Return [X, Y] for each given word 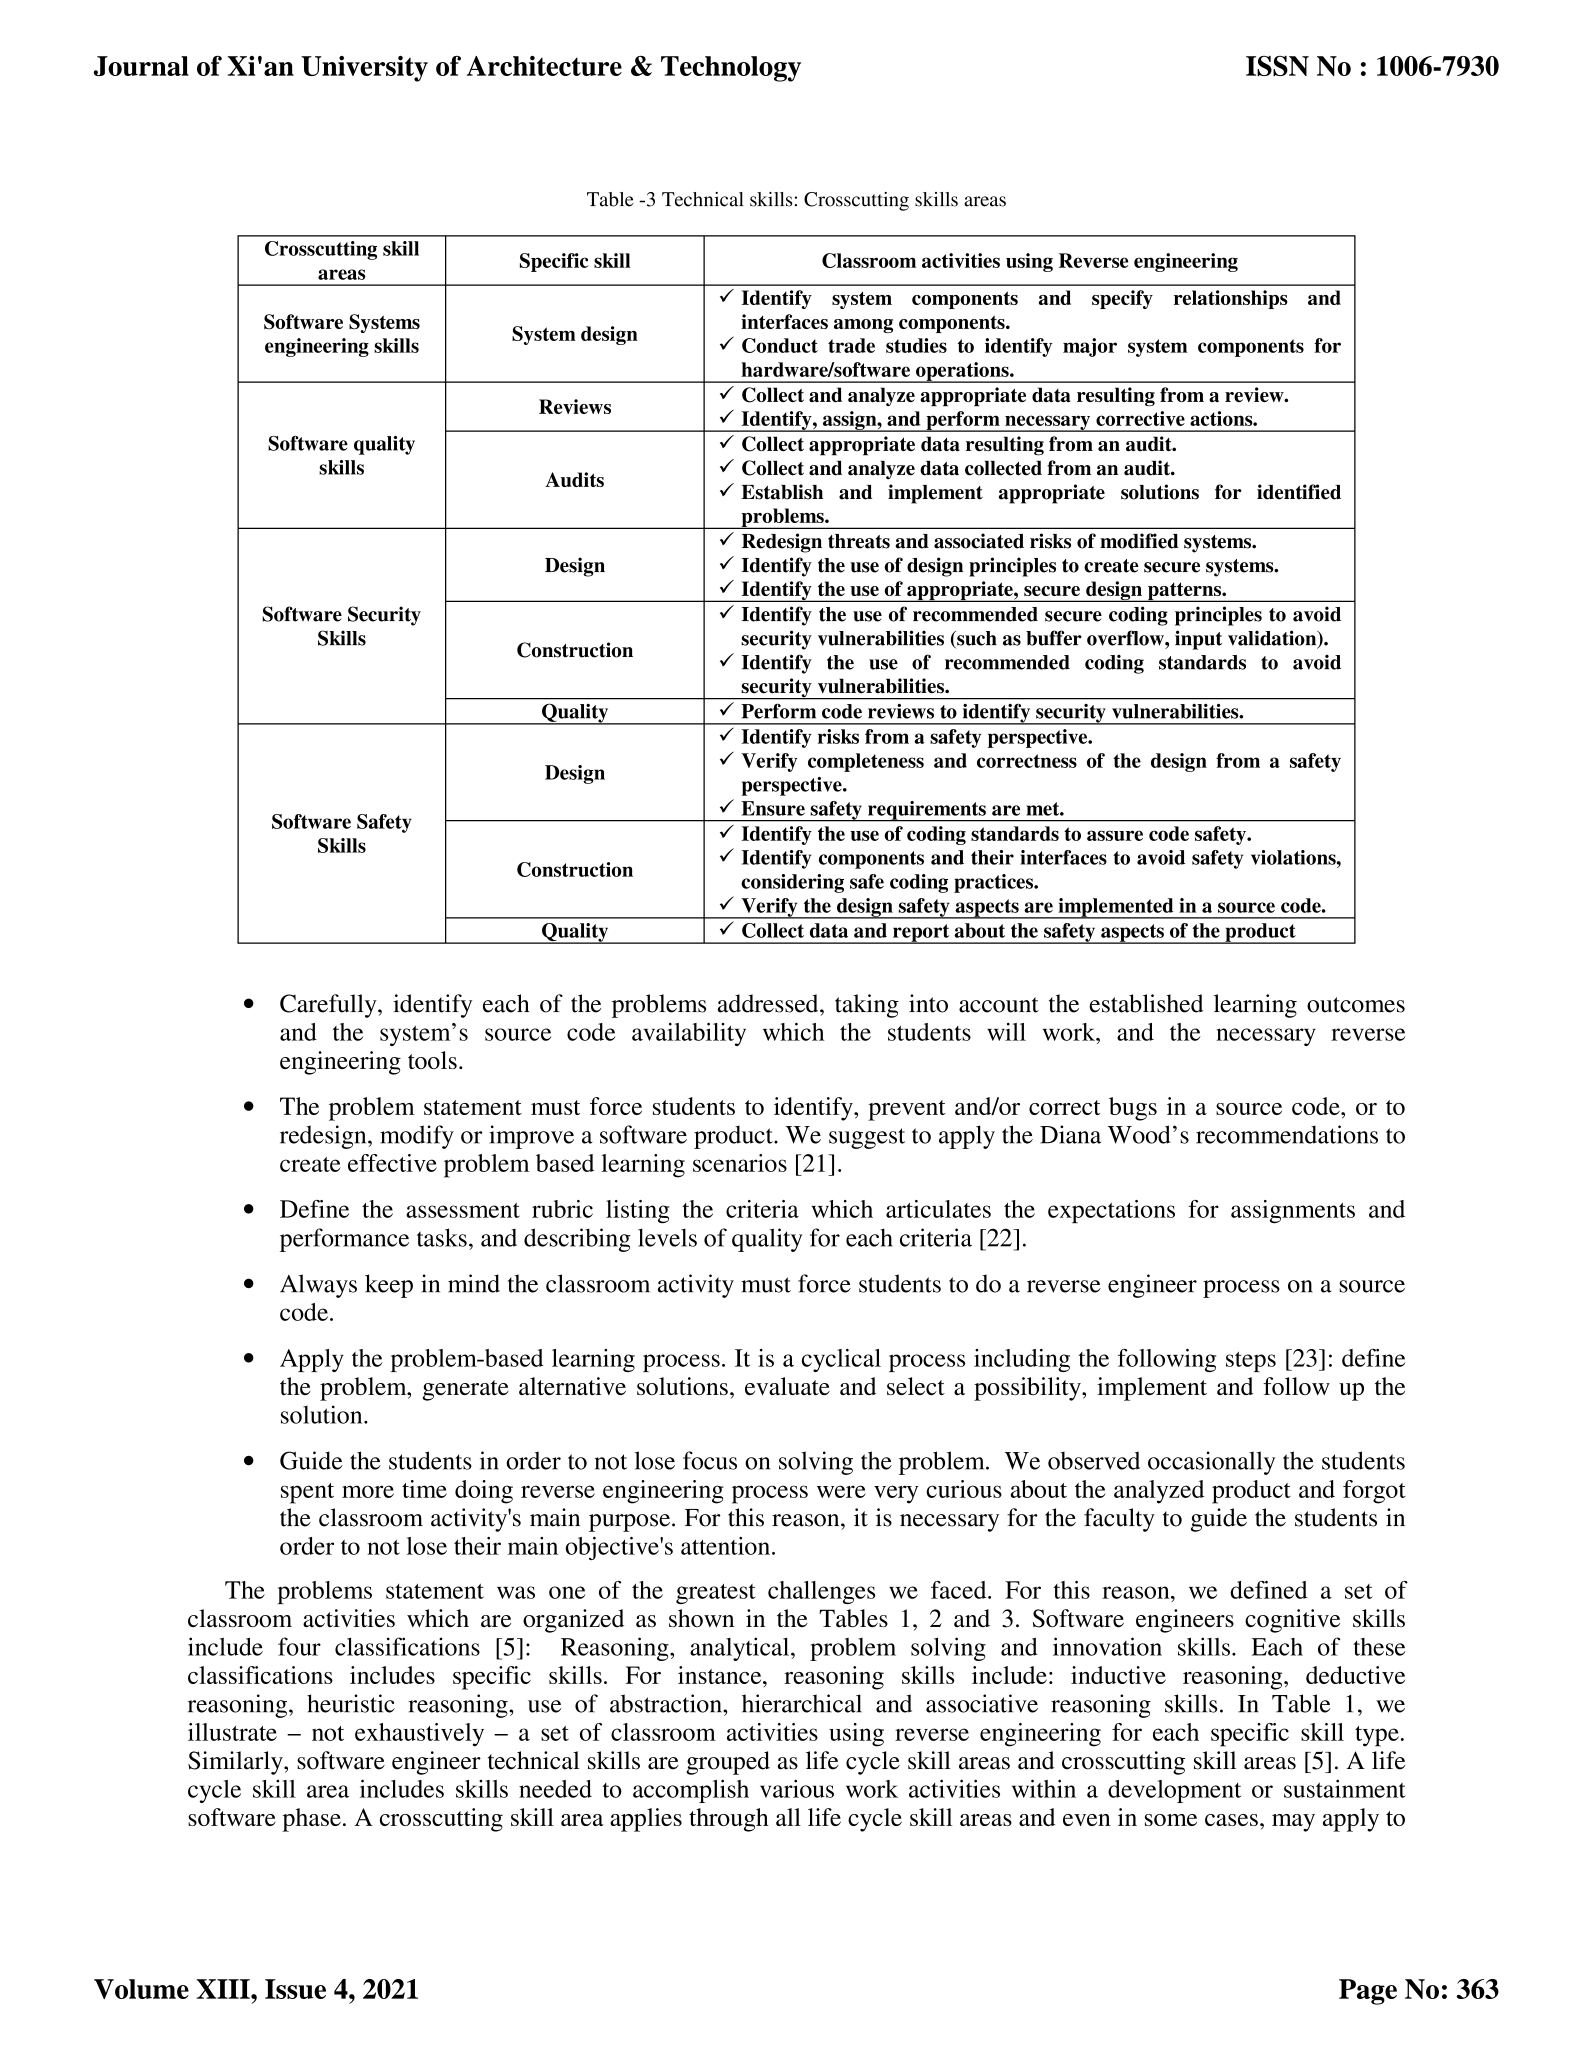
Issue [295, 1989]
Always [318, 1286]
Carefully [329, 1006]
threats [859, 541]
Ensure [773, 808]
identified [1299, 492]
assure [1115, 835]
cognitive [1292, 1621]
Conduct [780, 345]
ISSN [1277, 66]
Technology [731, 69]
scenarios [740, 1163]
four [299, 1646]
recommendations [1287, 1134]
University [364, 69]
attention [725, 1546]
